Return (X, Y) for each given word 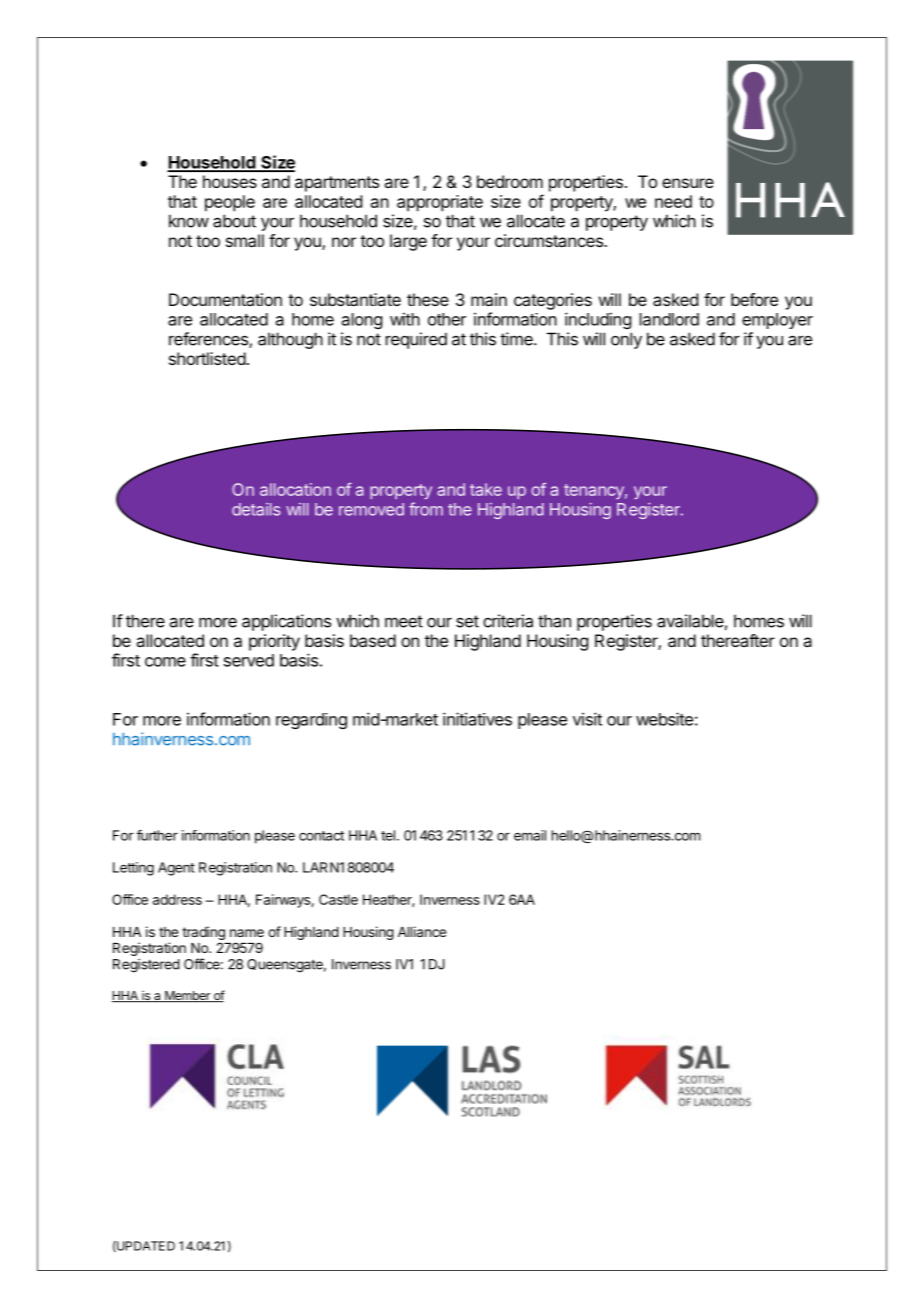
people (230, 203)
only (626, 340)
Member (187, 996)
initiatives (477, 719)
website (664, 719)
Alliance (422, 931)
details (256, 509)
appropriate (440, 203)
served (249, 660)
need (673, 201)
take (486, 489)
